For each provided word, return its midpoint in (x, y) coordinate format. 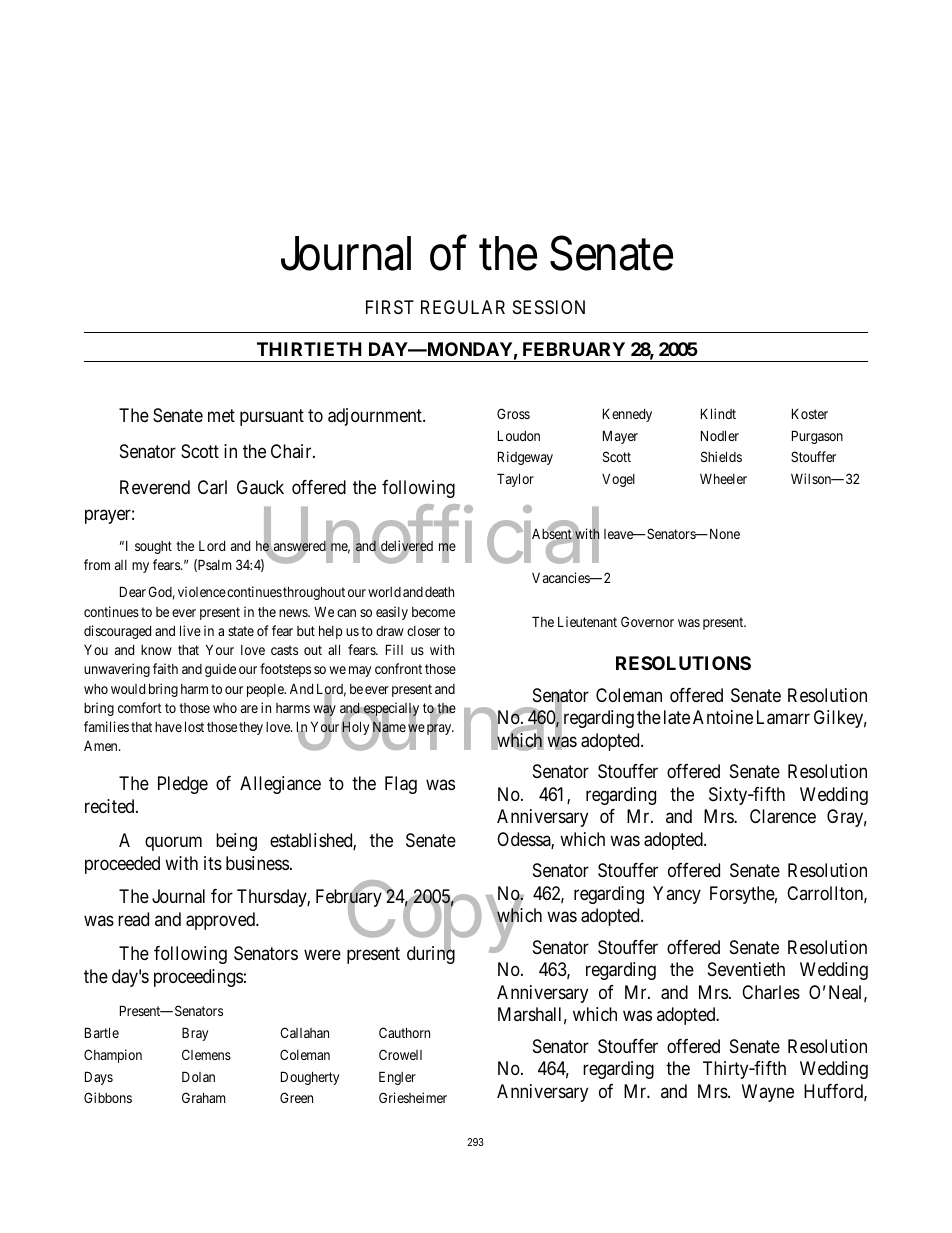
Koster (810, 413)
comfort (140, 707)
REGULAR (463, 307)
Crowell (400, 1054)
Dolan (198, 1076)
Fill (394, 649)
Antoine (723, 717)
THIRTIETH (309, 349)
